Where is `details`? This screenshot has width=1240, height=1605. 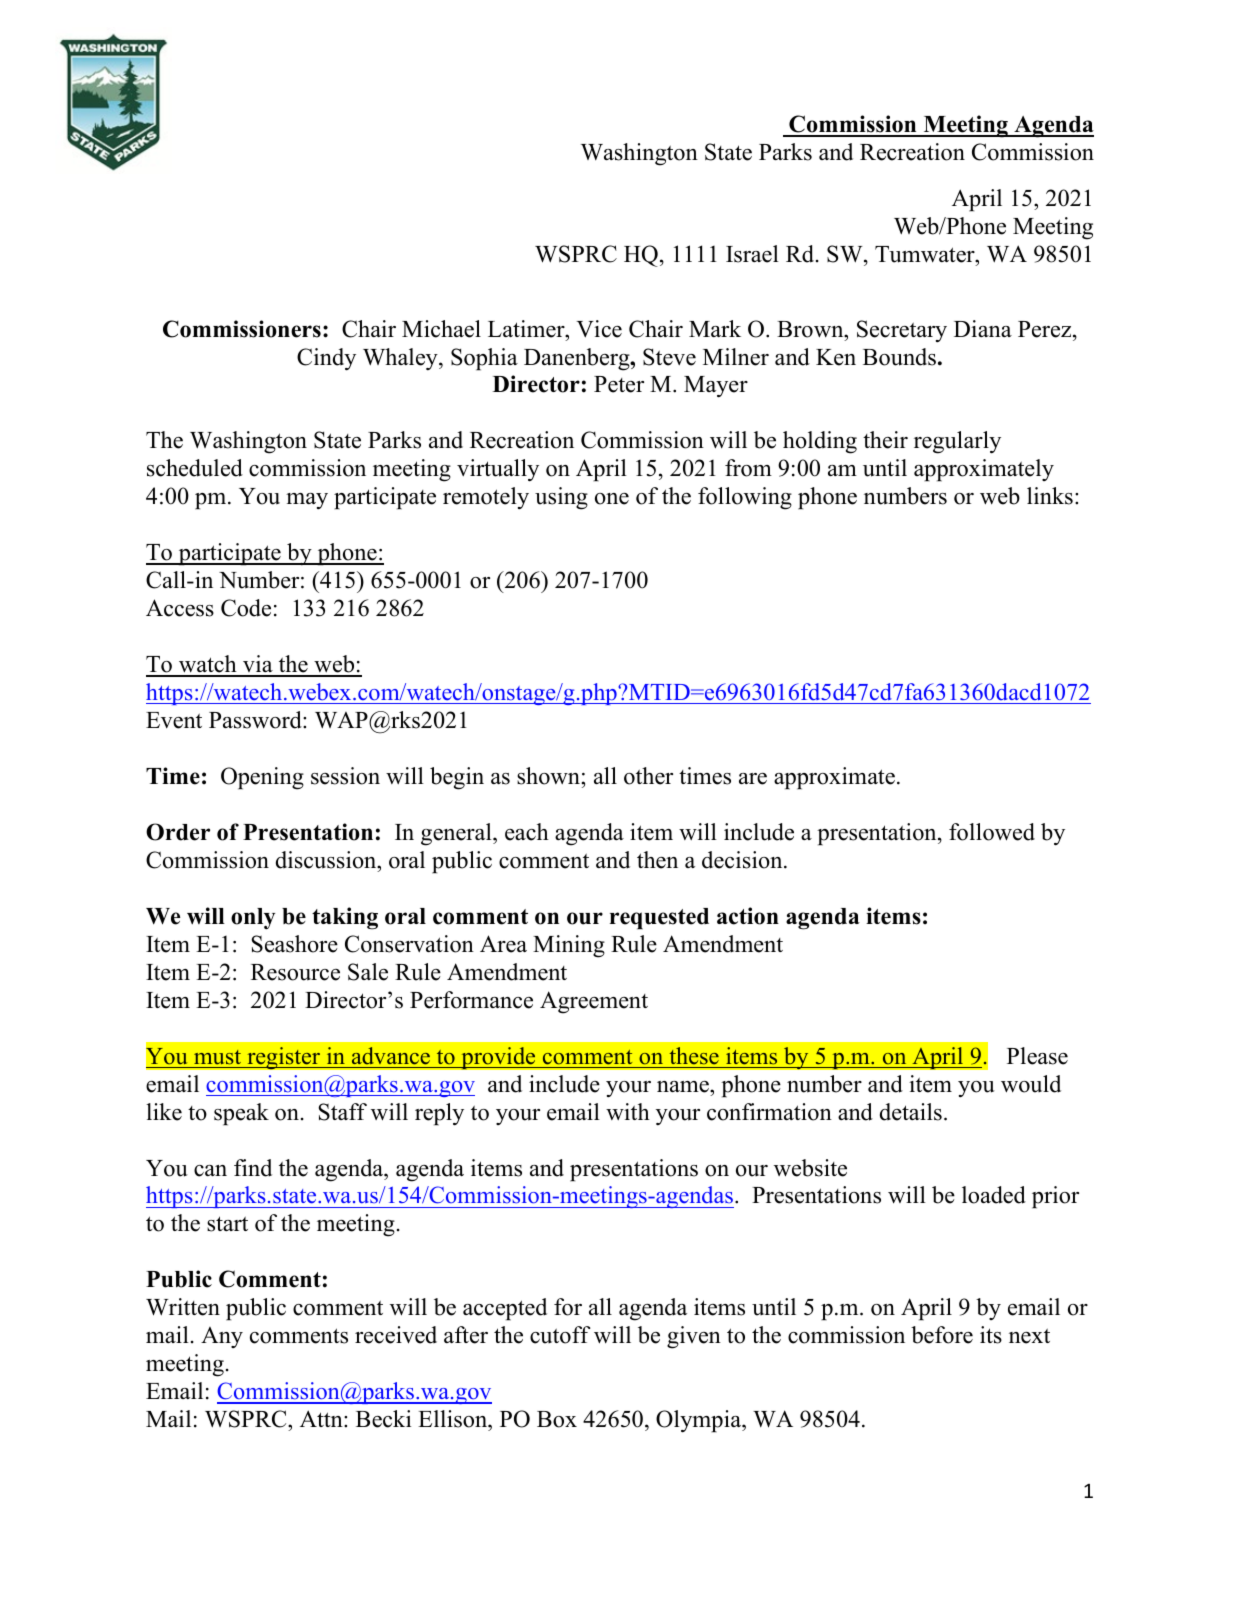 details is located at coordinates (911, 1112).
